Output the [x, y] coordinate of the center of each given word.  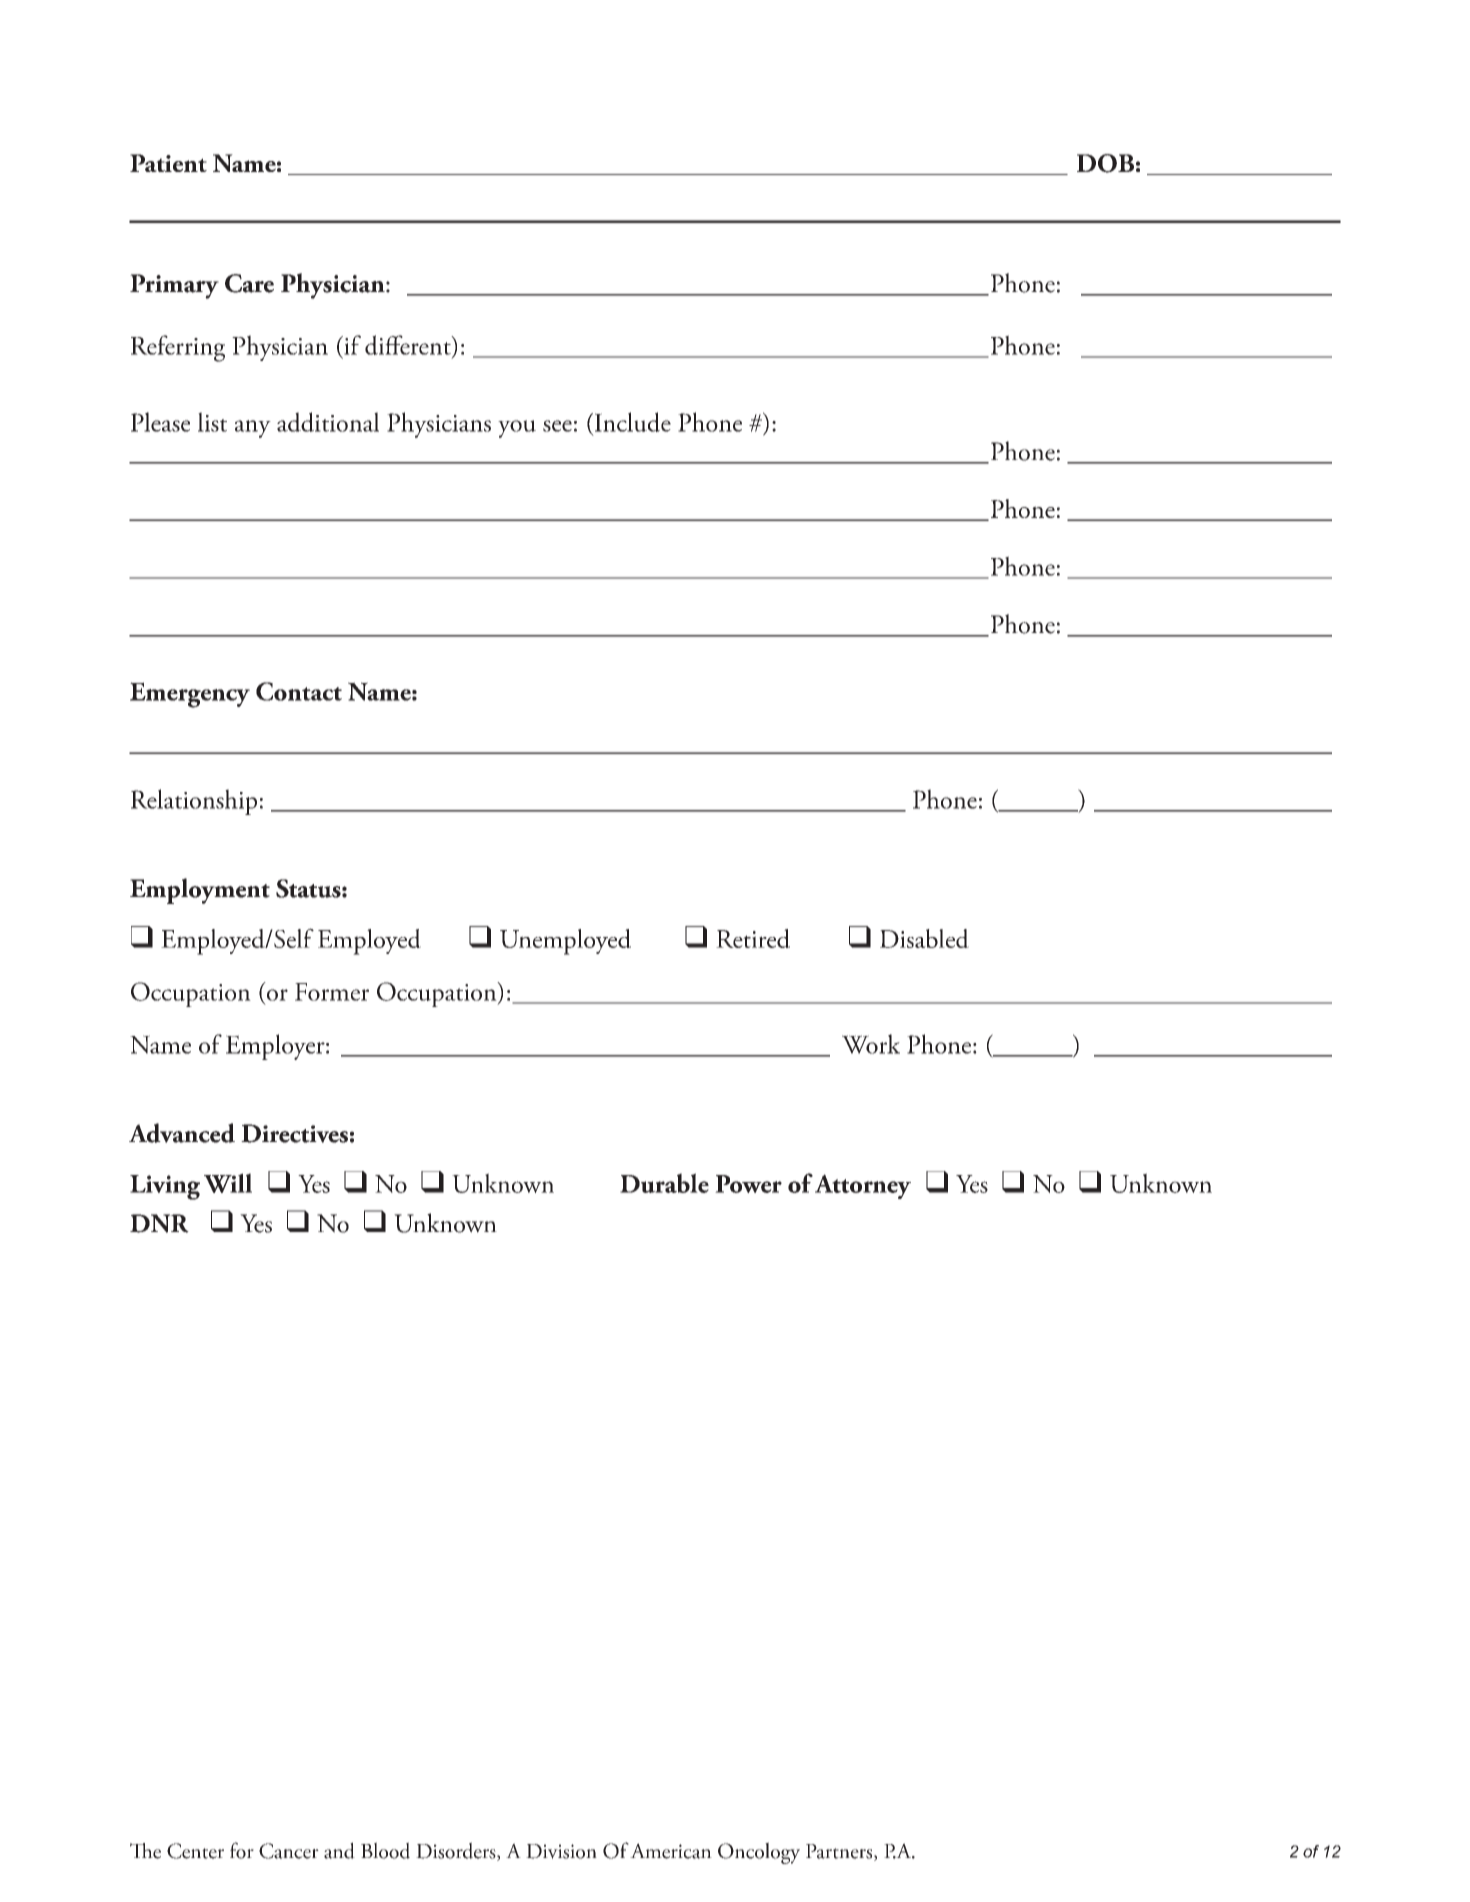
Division [561, 1851]
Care [249, 283]
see [557, 426]
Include [631, 422]
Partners [840, 1852]
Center [195, 1851]
